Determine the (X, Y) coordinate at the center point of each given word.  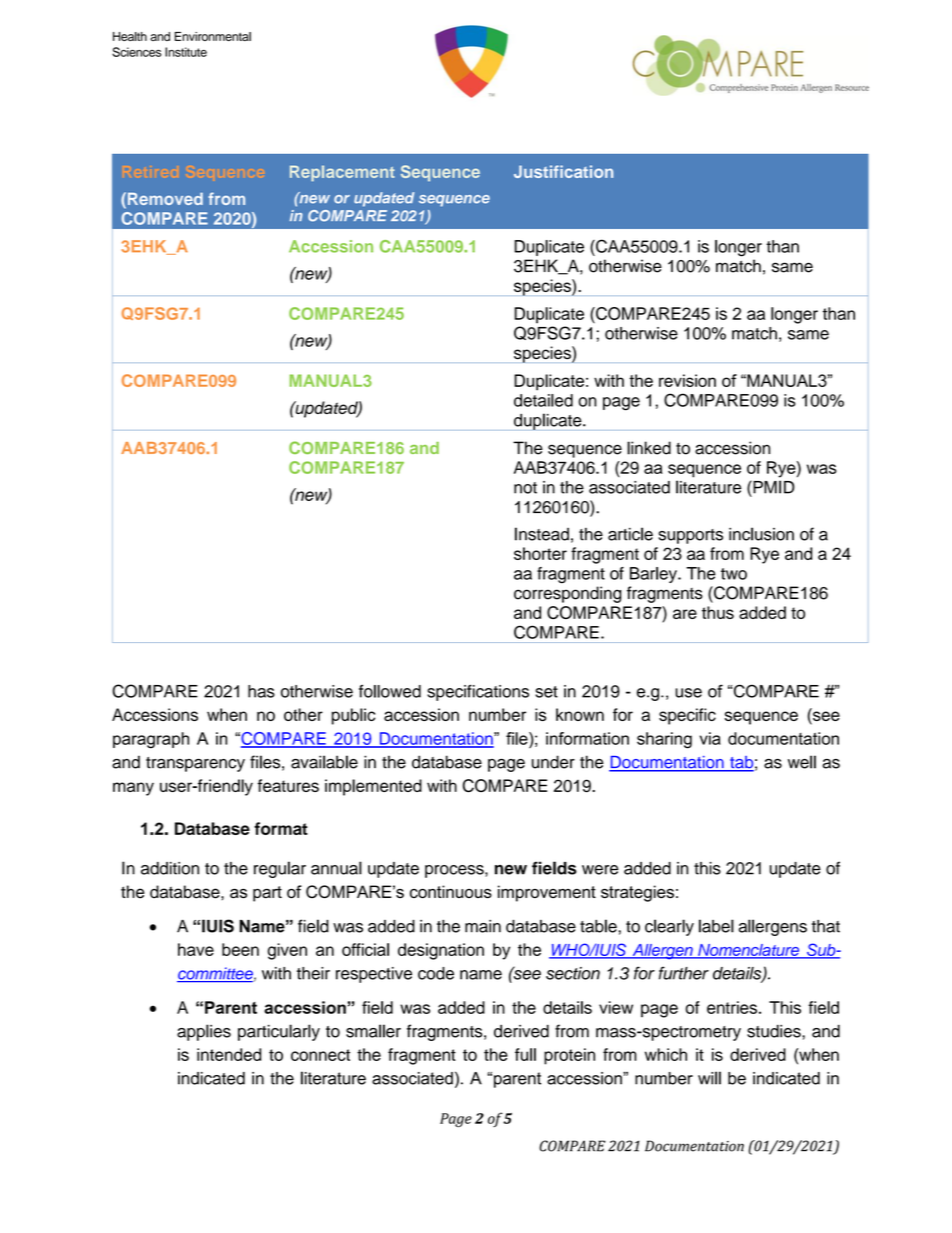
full (525, 1054)
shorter (540, 553)
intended (229, 1054)
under (553, 762)
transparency (195, 764)
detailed (543, 400)
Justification (563, 171)
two (734, 574)
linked (649, 448)
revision (687, 380)
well (802, 762)
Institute (186, 52)
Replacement (342, 173)
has (261, 691)
